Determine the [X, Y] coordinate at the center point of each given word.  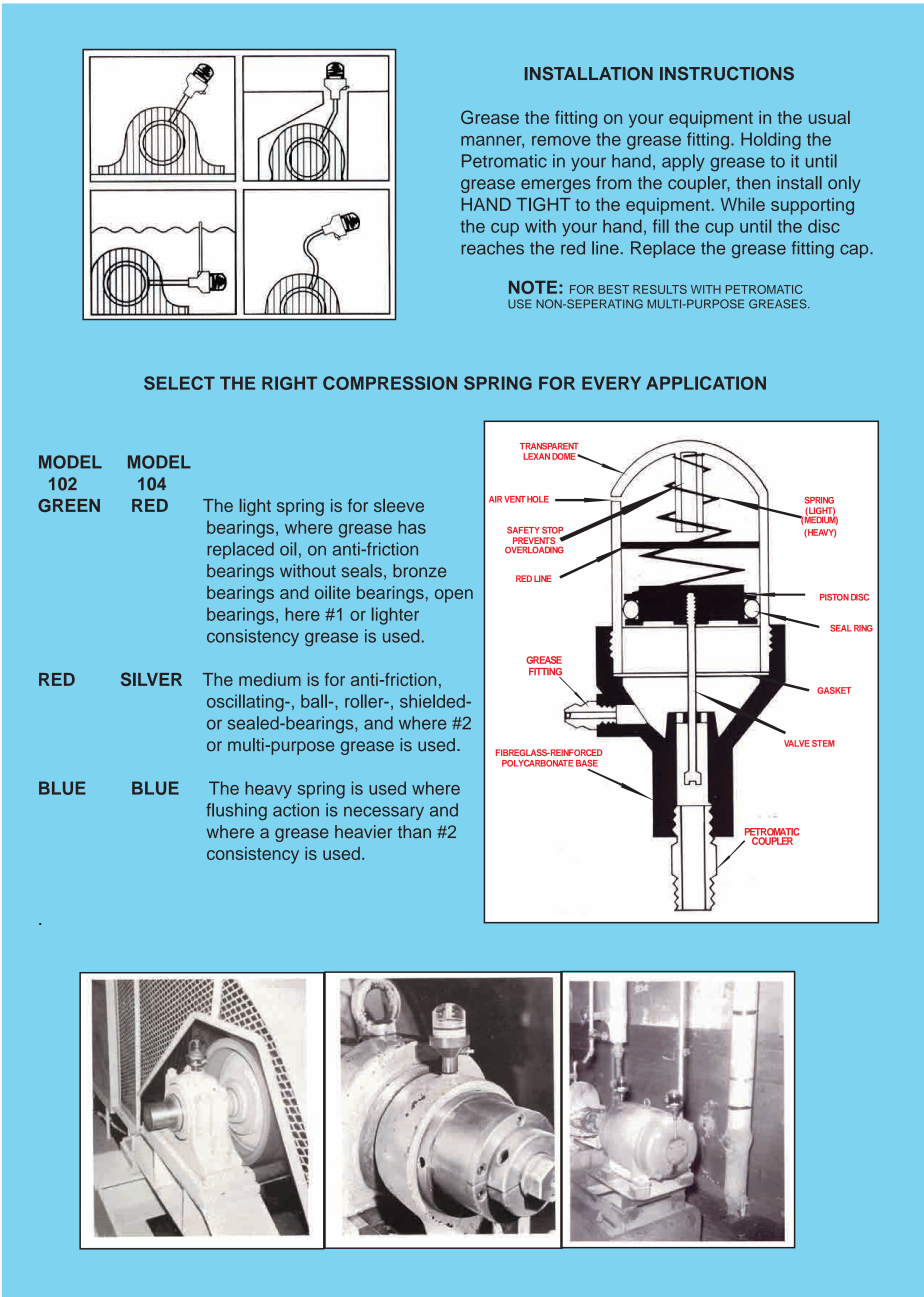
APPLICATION [706, 383]
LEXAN [536, 456]
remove [561, 141]
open [454, 596]
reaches [492, 248]
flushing [236, 811]
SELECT [179, 383]
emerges [556, 186]
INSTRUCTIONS [727, 73]
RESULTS [660, 289]
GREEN [69, 505]
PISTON [834, 597]
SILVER [151, 679]
